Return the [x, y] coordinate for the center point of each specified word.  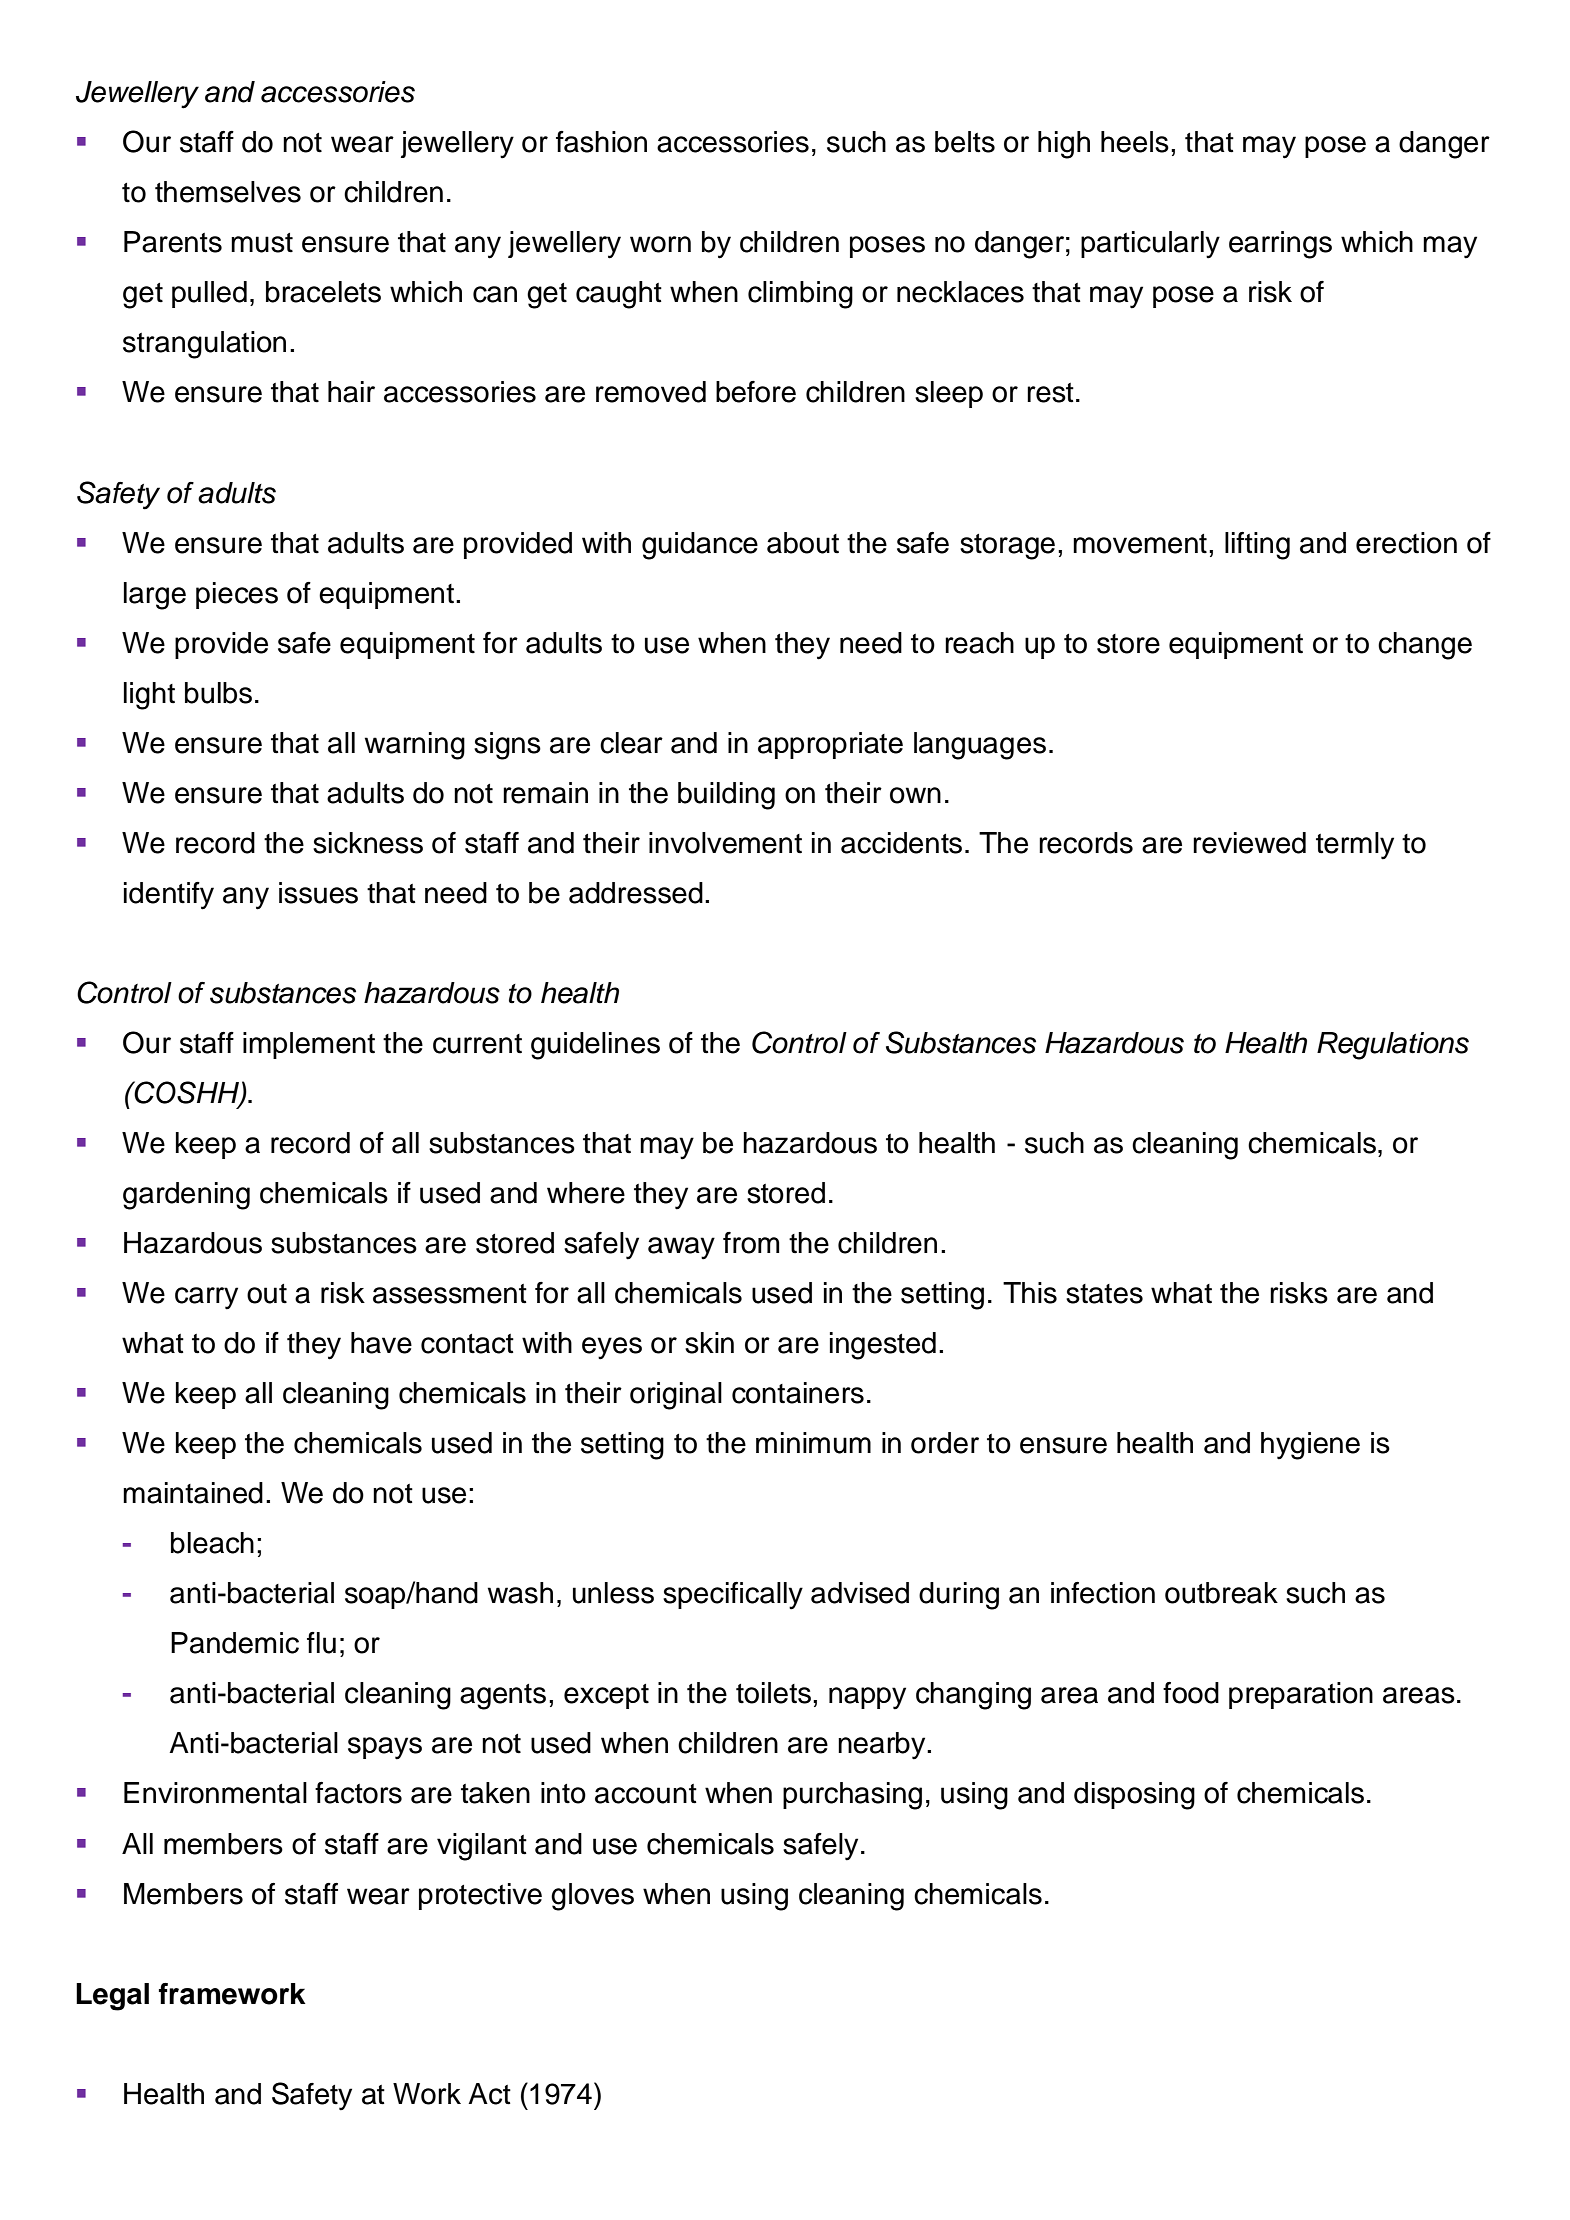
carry [206, 1298]
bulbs [218, 693]
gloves [592, 1897]
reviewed [1249, 843]
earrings [1280, 245]
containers [798, 1393]
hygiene [1310, 1446]
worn [660, 244]
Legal [112, 1997]
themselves [228, 192]
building [726, 796]
